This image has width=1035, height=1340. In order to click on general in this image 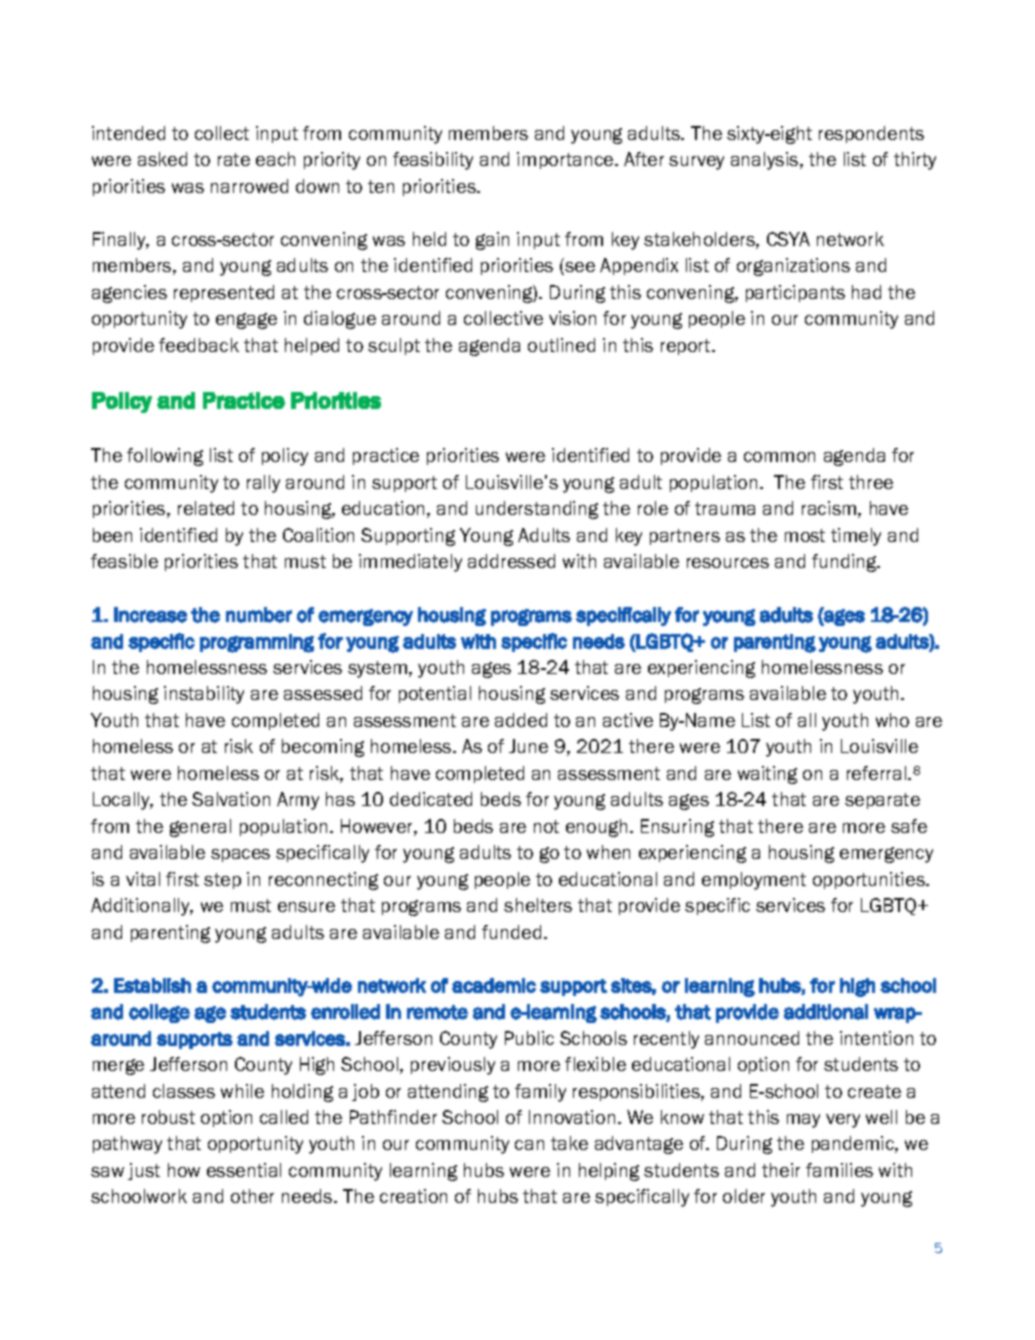, I will do `click(200, 828)`.
